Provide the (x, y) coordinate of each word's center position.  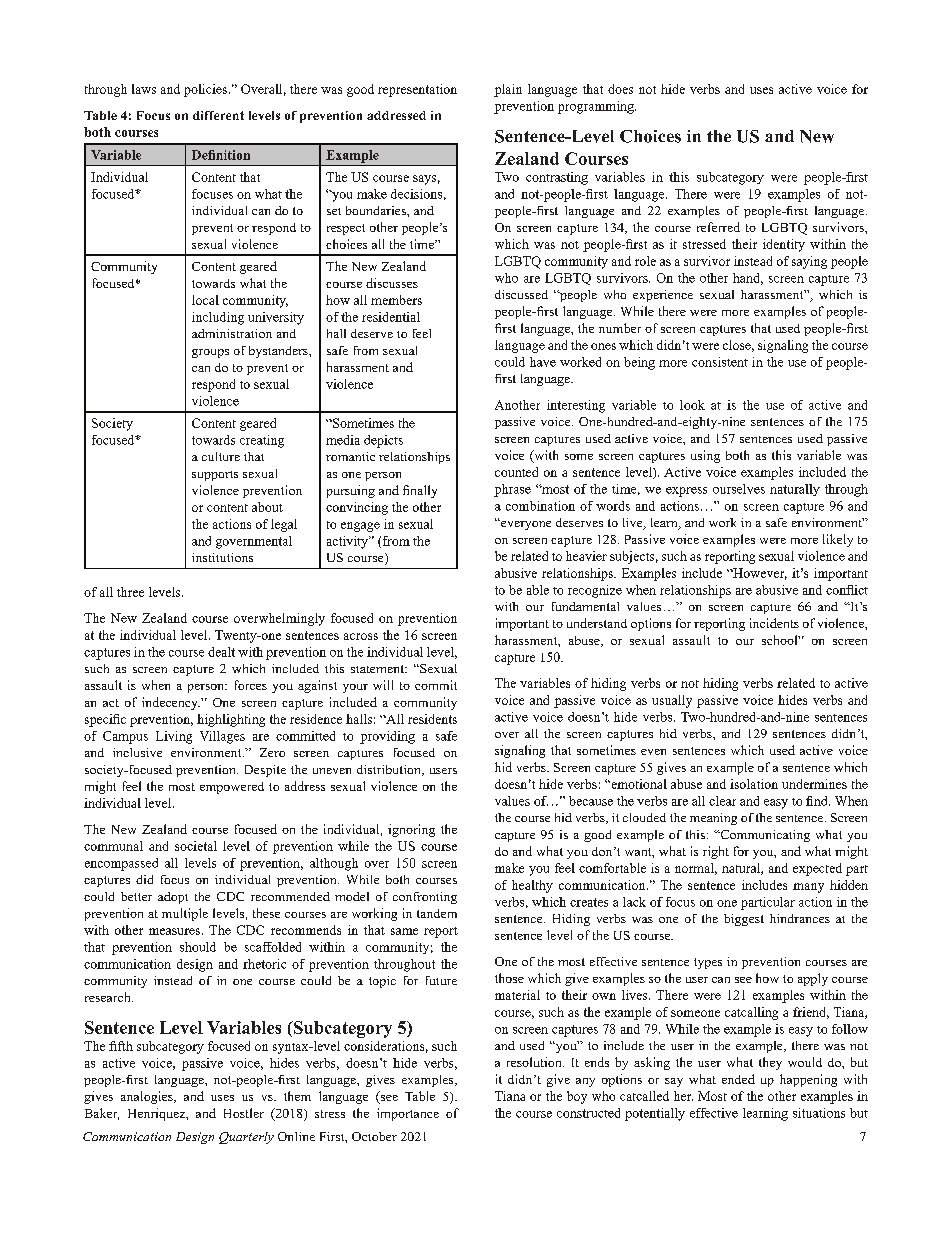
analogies (148, 1097)
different (218, 115)
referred (718, 227)
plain (508, 90)
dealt (221, 652)
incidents (774, 623)
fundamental (585, 606)
